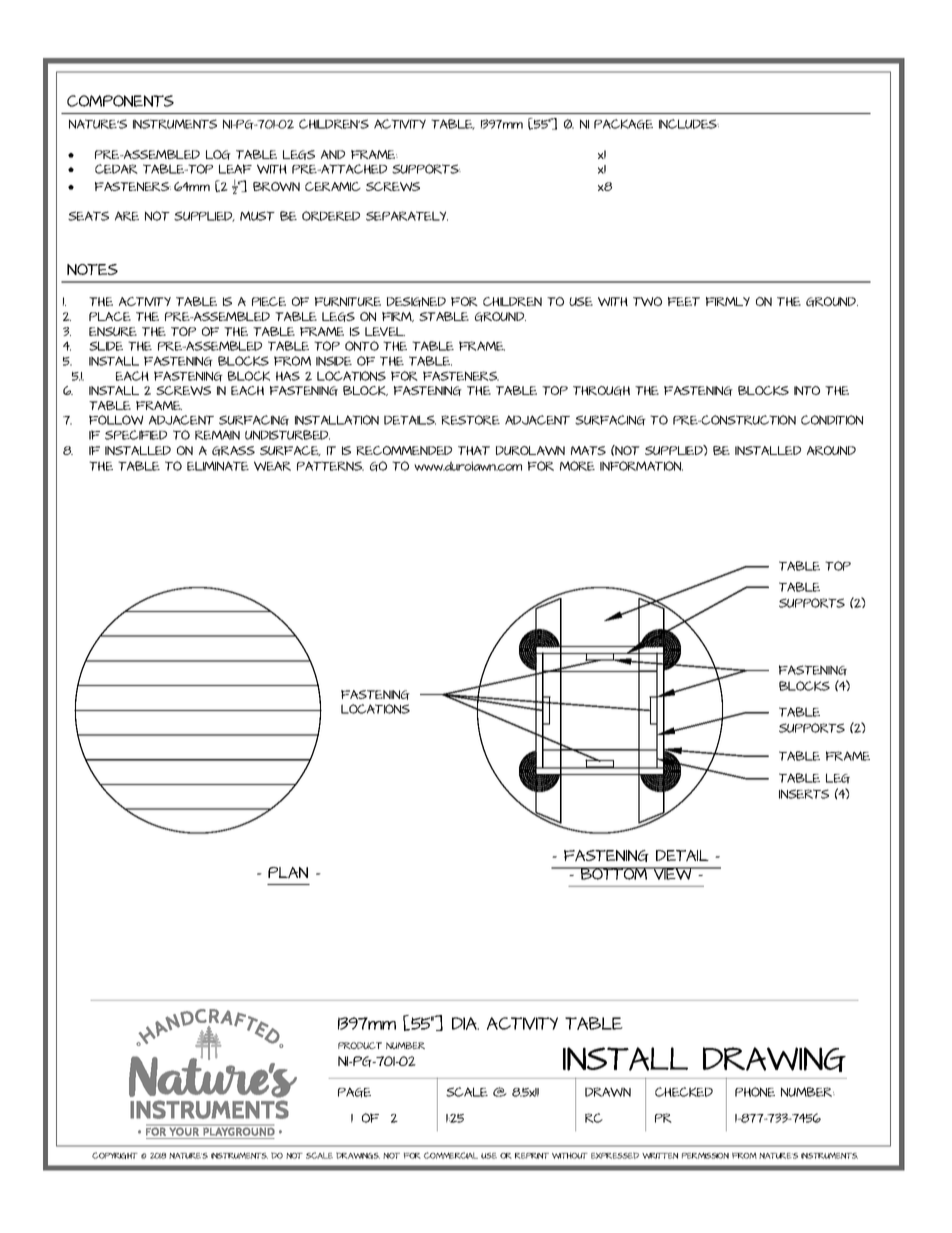 This screenshot has height=1233, width=952. Describe the element at coordinates (115, 1155) in the screenshot. I see `COPYRIGHT` at that location.
